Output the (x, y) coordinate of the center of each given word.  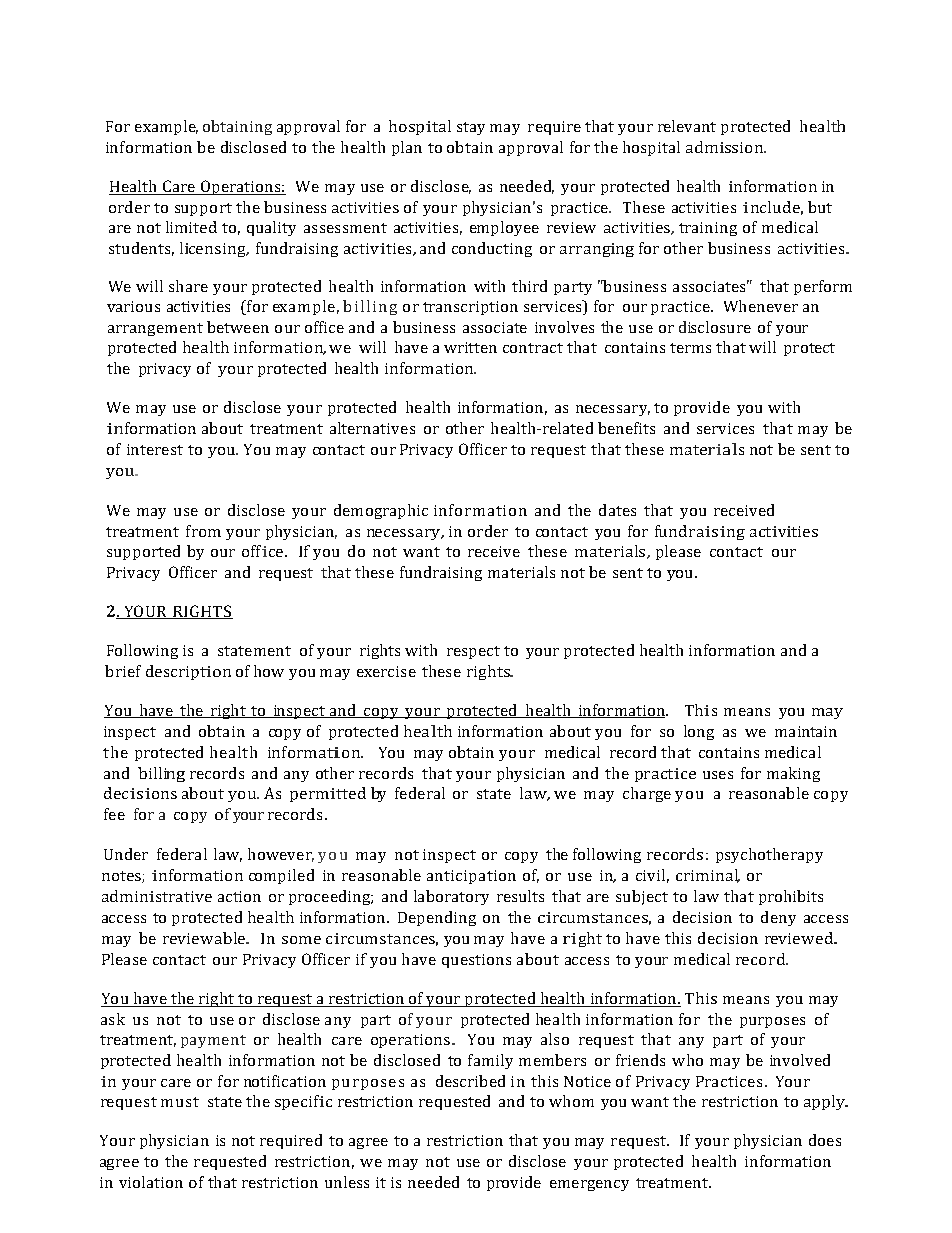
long (699, 732)
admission (725, 147)
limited (191, 227)
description (188, 672)
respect (473, 652)
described (470, 1081)
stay (471, 128)
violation (151, 1182)
